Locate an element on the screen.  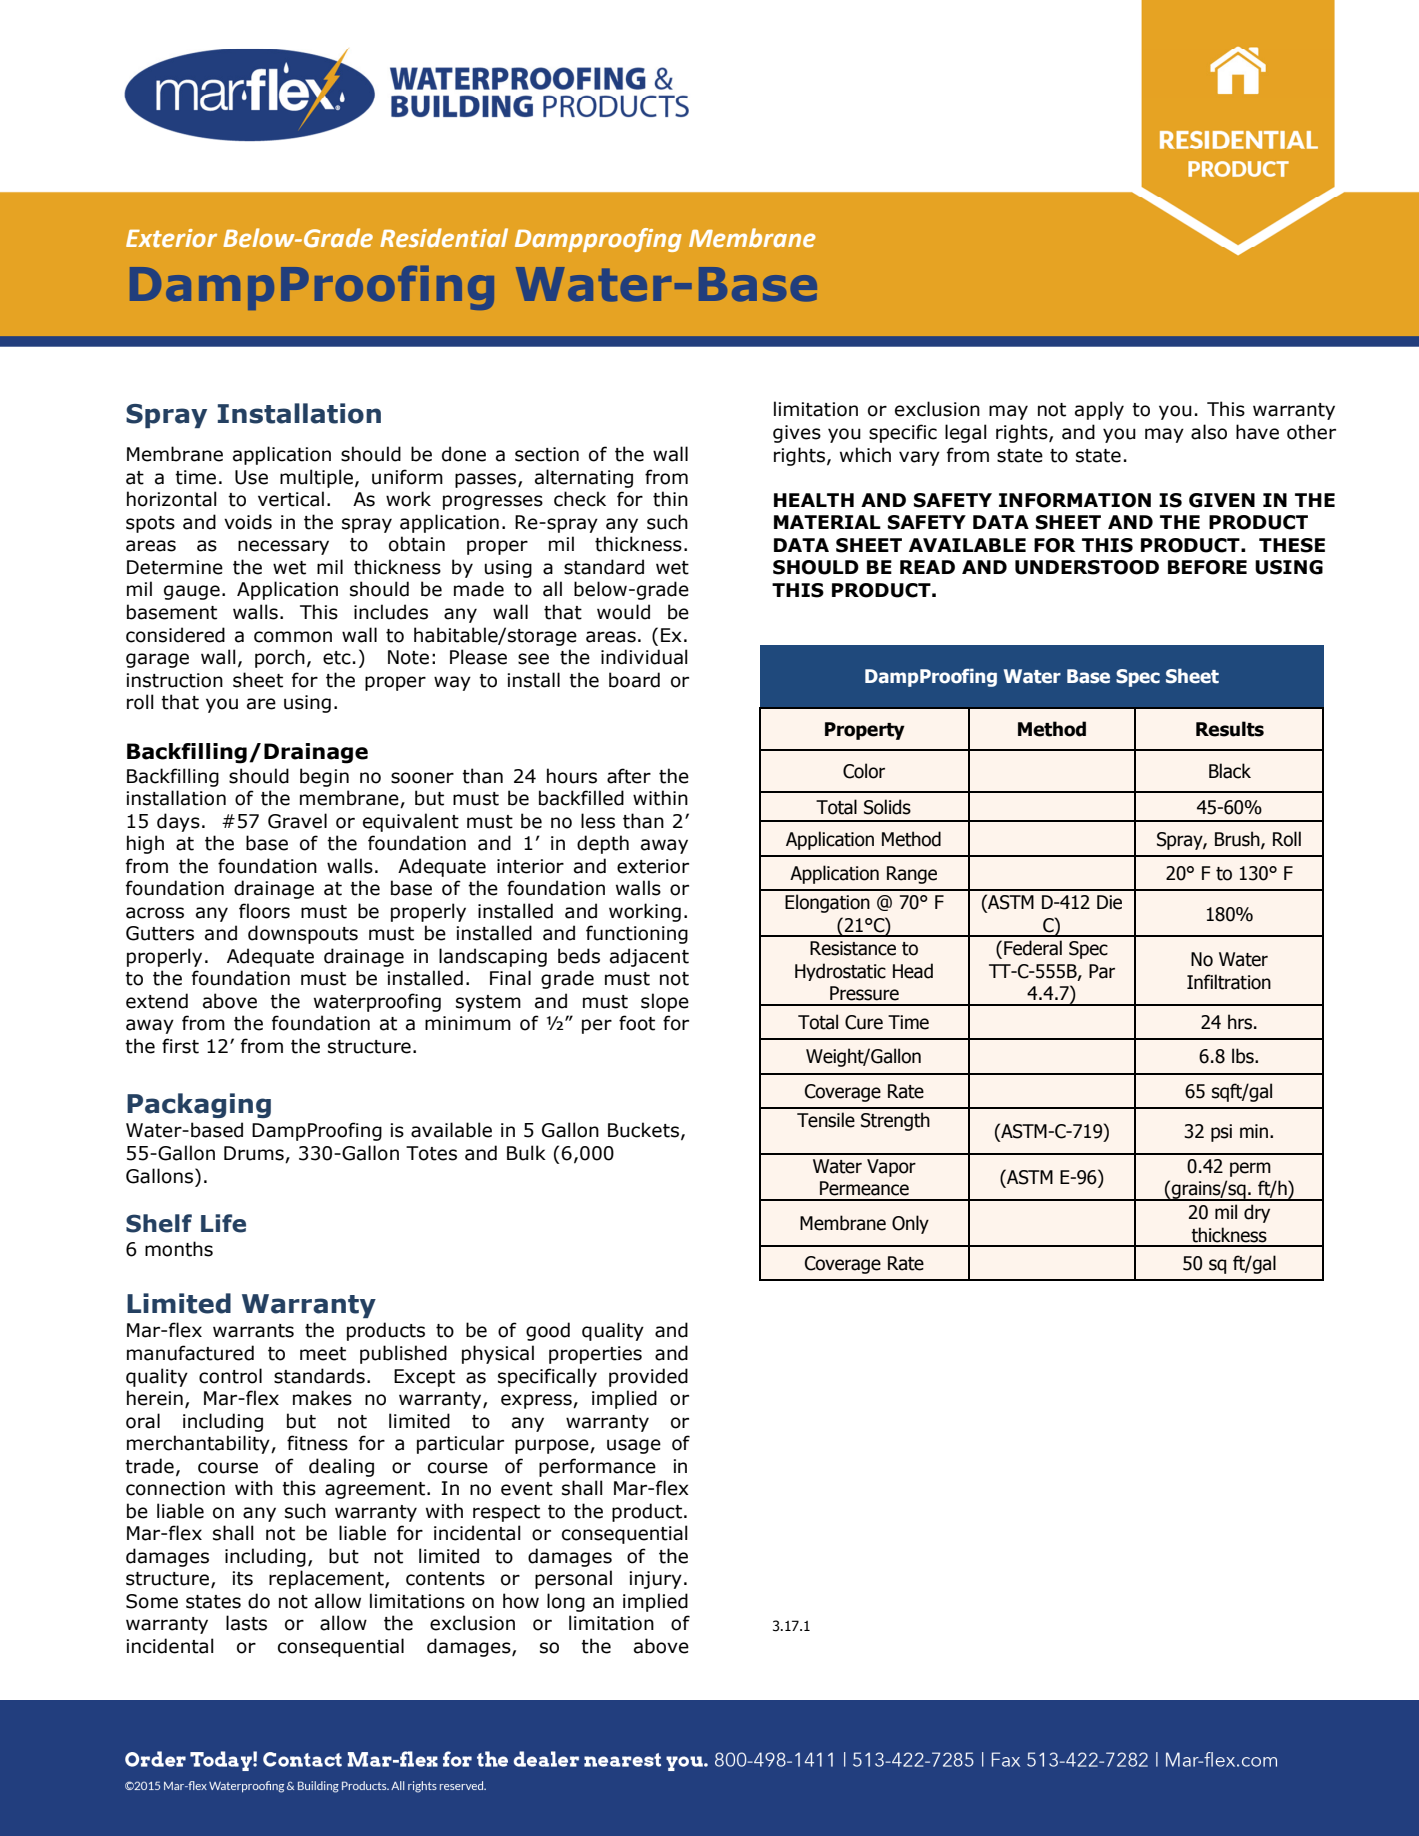
usage is located at coordinates (634, 1446).
